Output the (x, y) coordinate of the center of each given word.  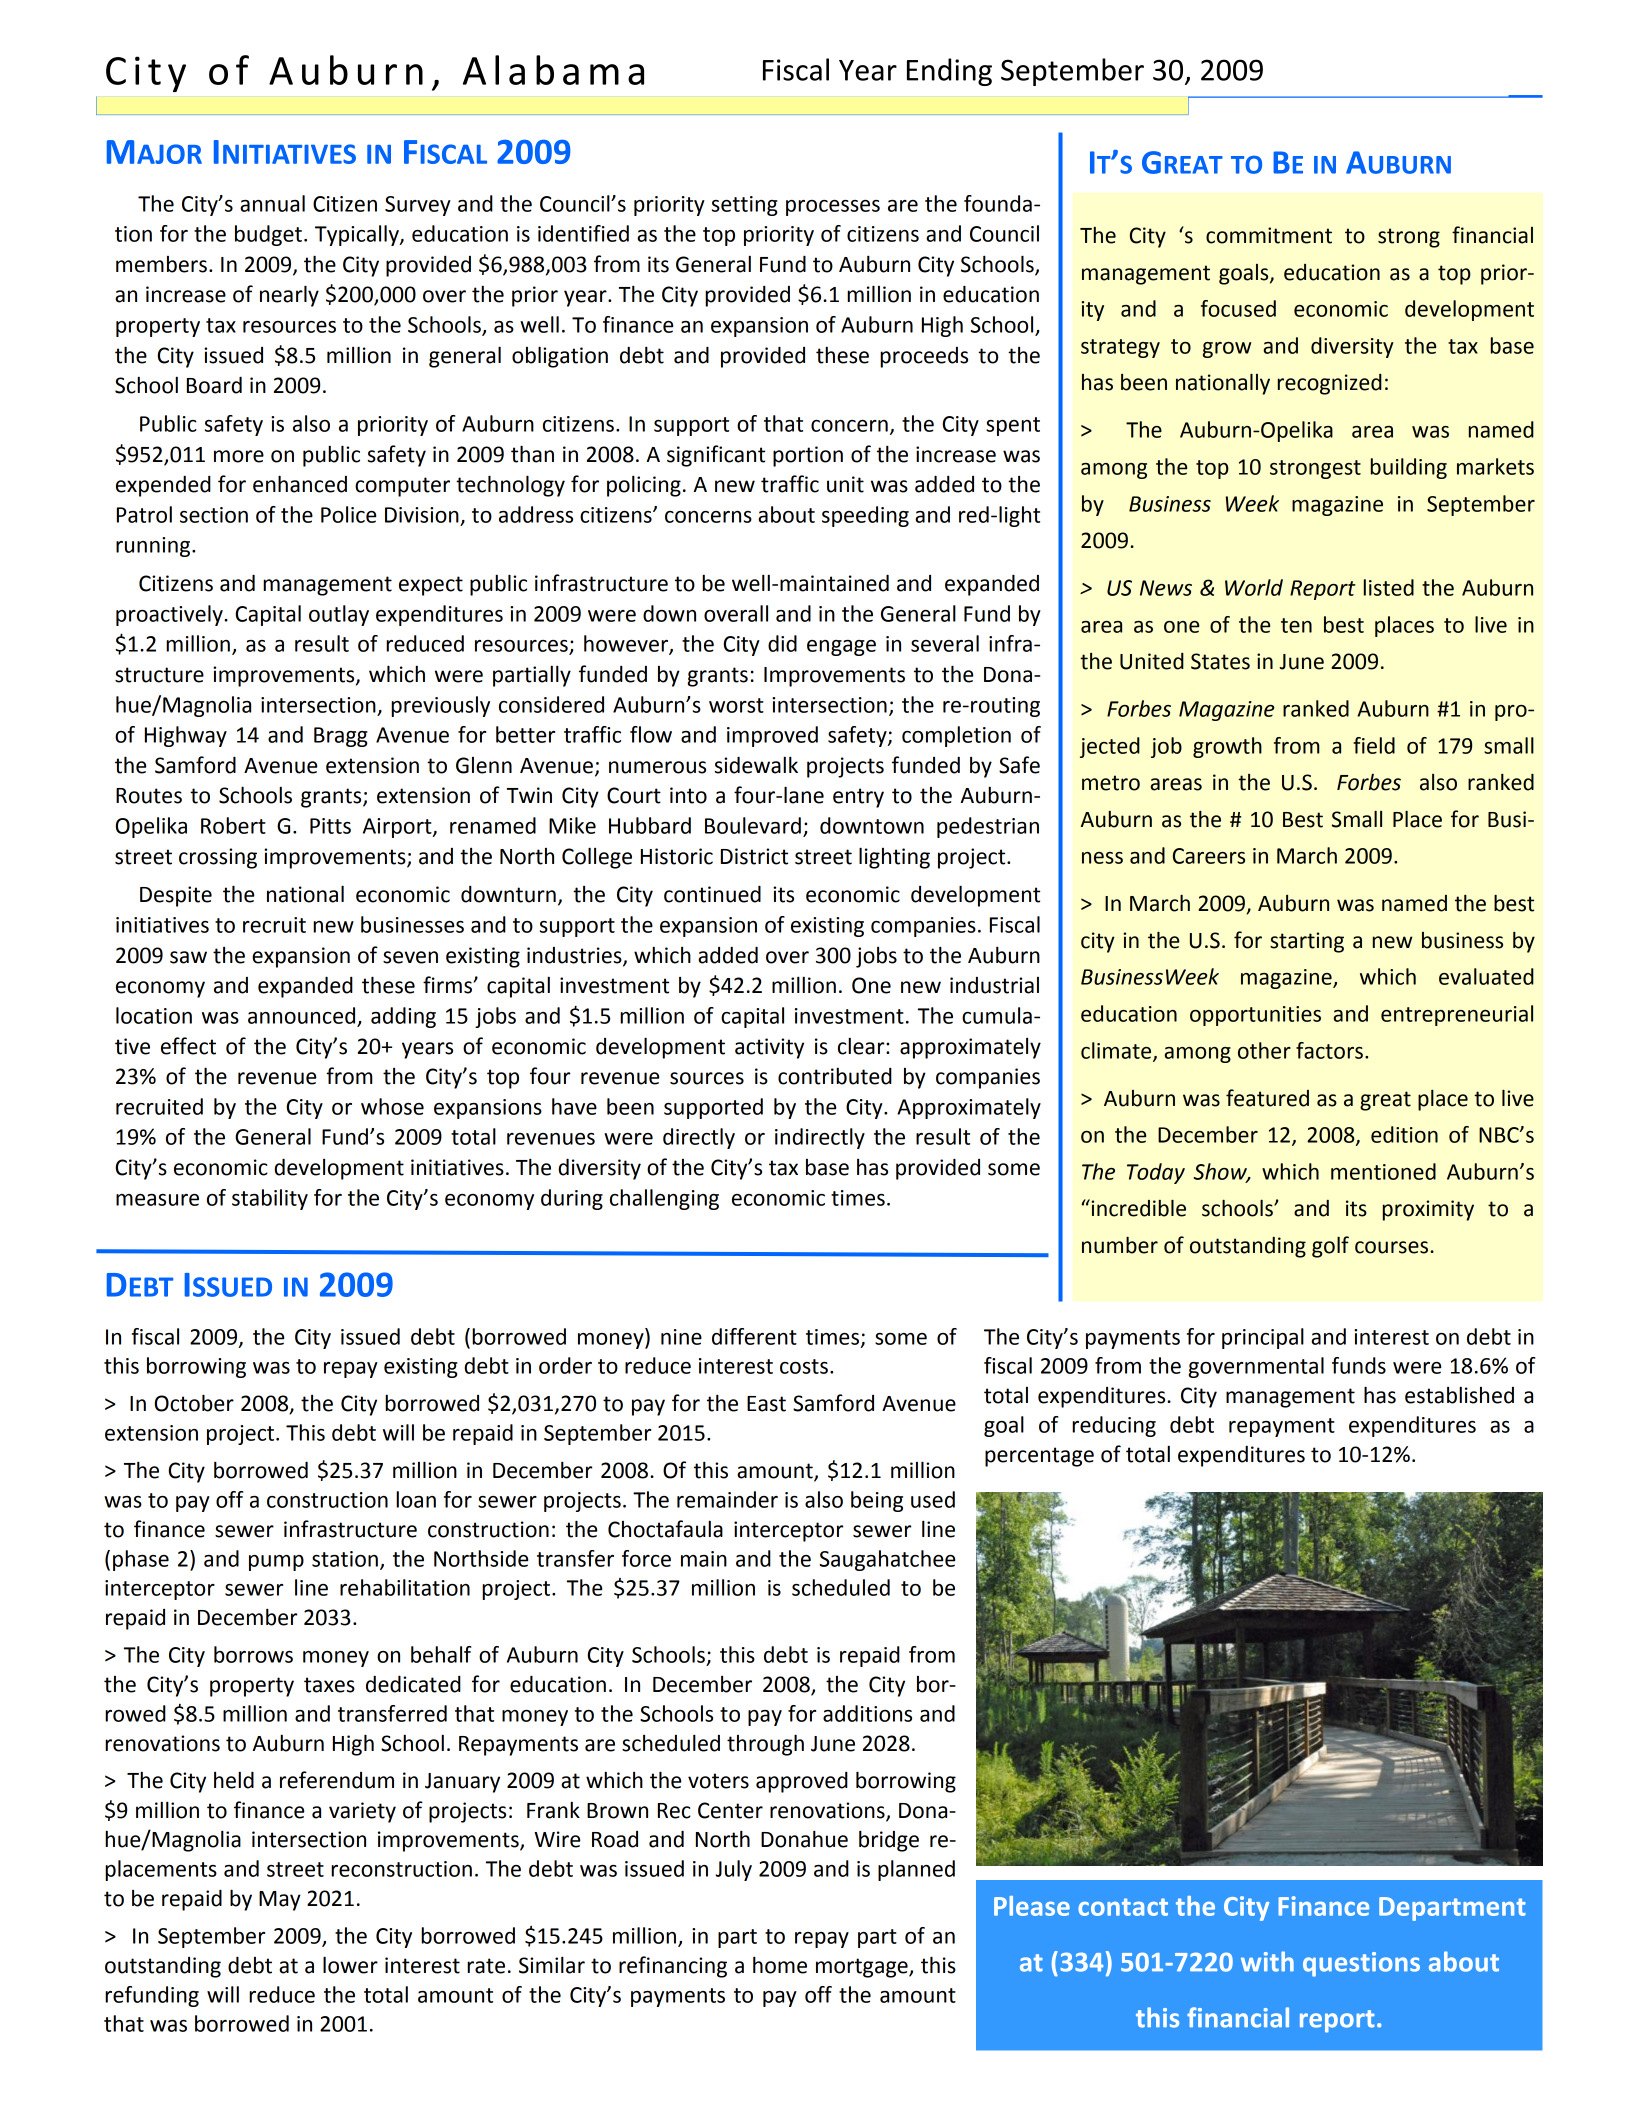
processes (833, 208)
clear (862, 1046)
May (280, 1901)
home (780, 1965)
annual (272, 203)
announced (301, 1015)
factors (1329, 1050)
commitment (1269, 235)
